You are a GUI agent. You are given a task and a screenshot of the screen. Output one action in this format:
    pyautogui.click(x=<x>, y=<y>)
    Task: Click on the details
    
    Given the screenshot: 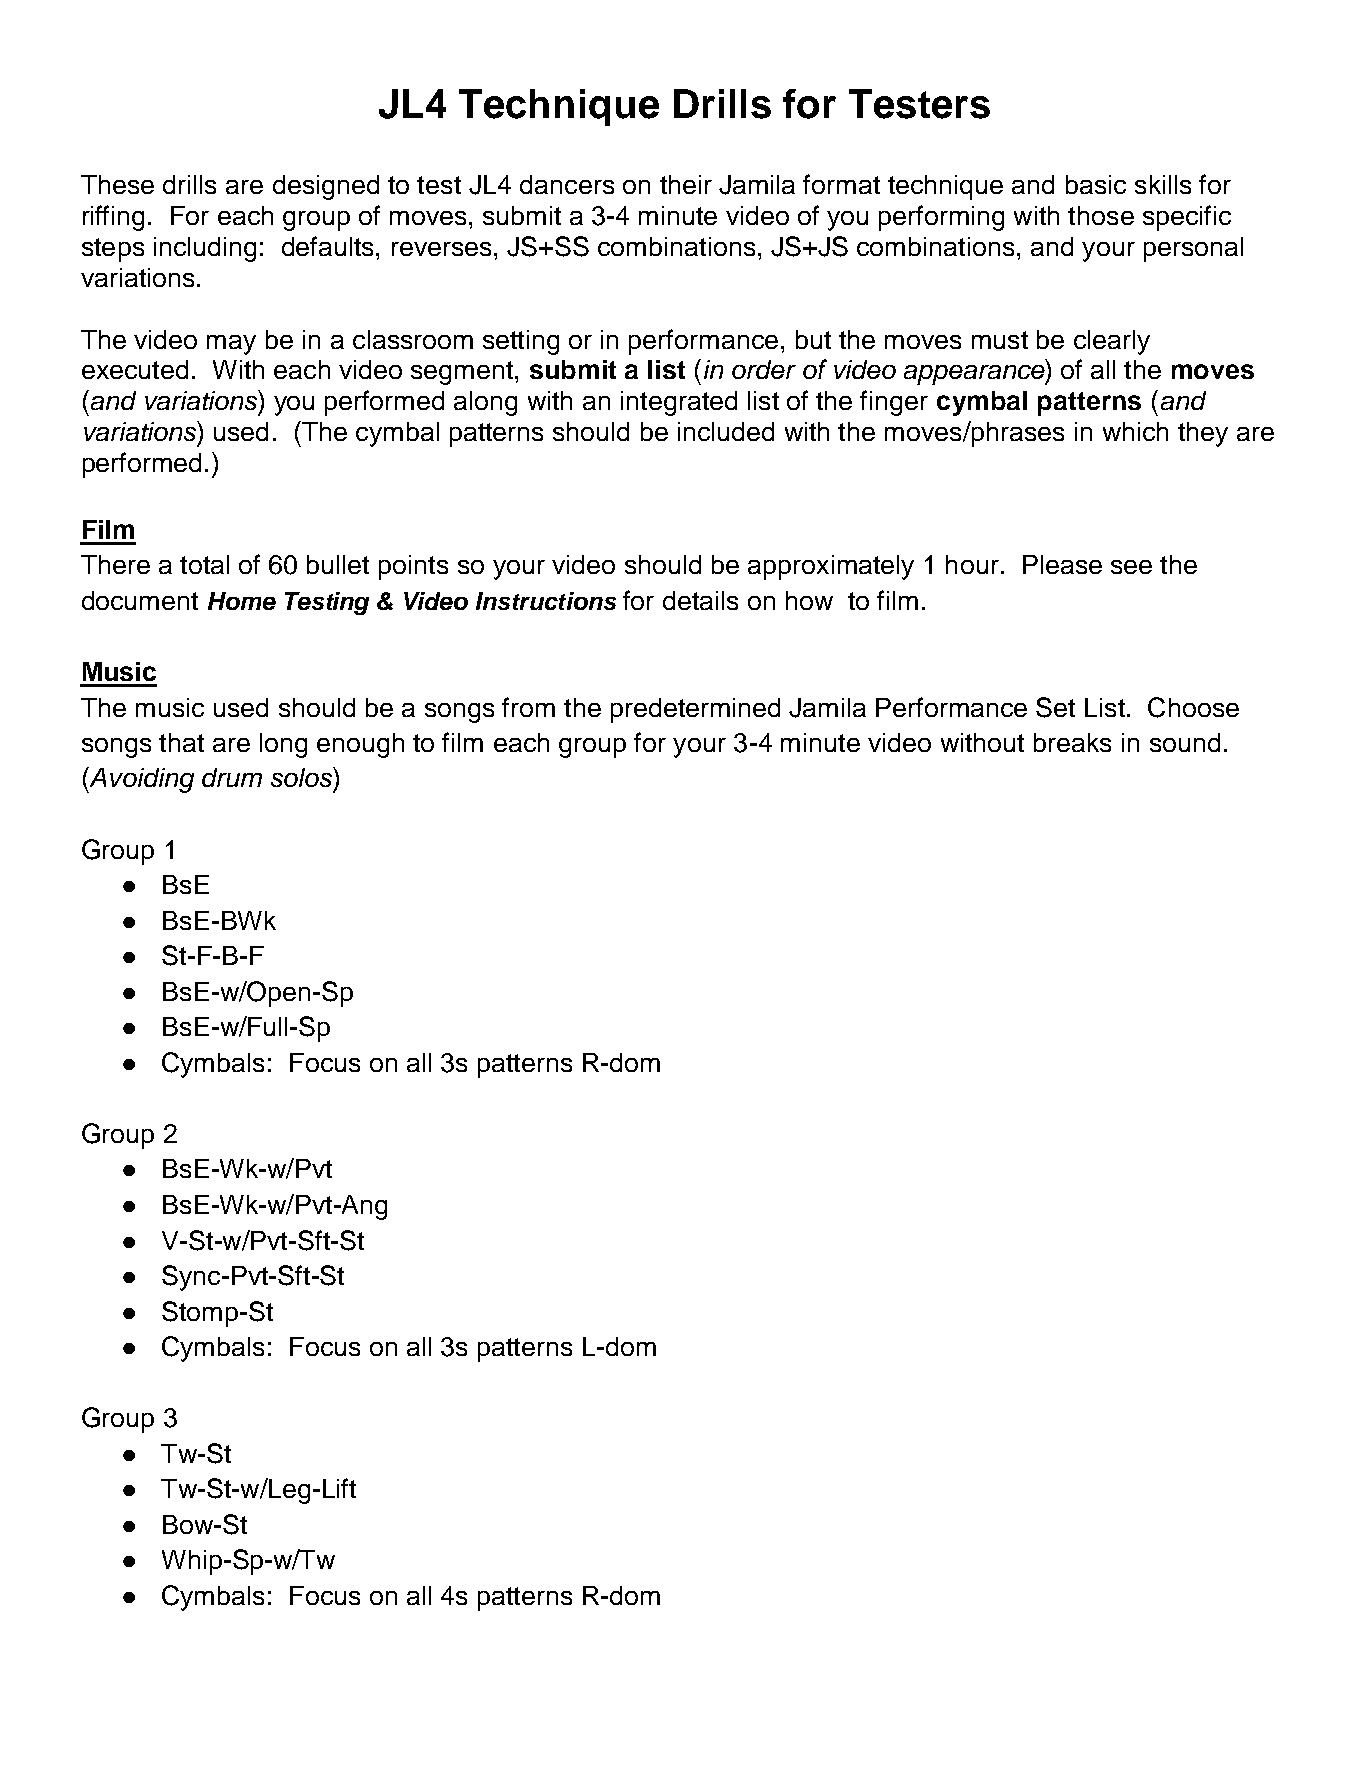 What is the action you would take?
    pyautogui.click(x=700, y=600)
